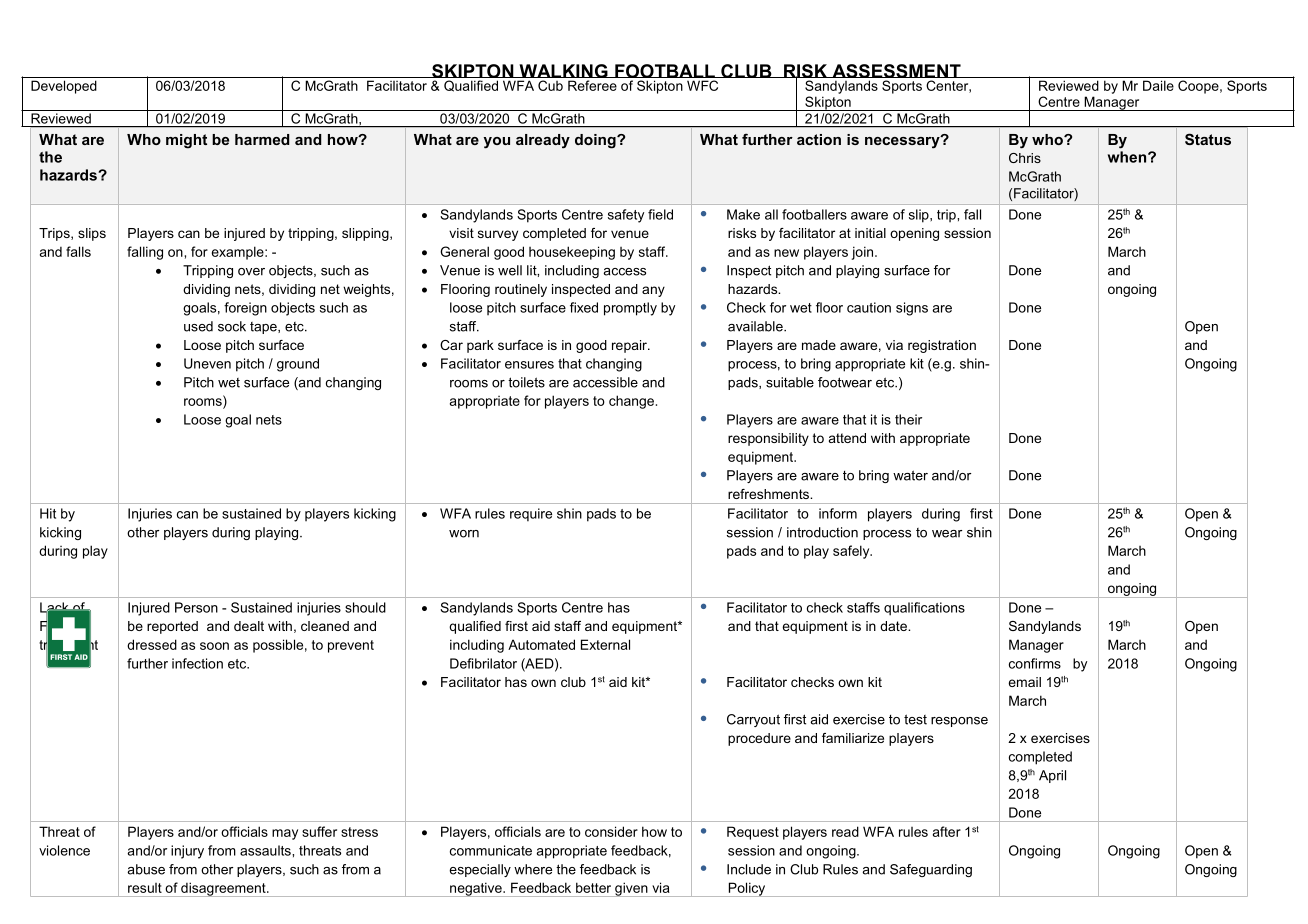  What do you see at coordinates (631, 402) in the page?
I see `change` at bounding box center [631, 402].
